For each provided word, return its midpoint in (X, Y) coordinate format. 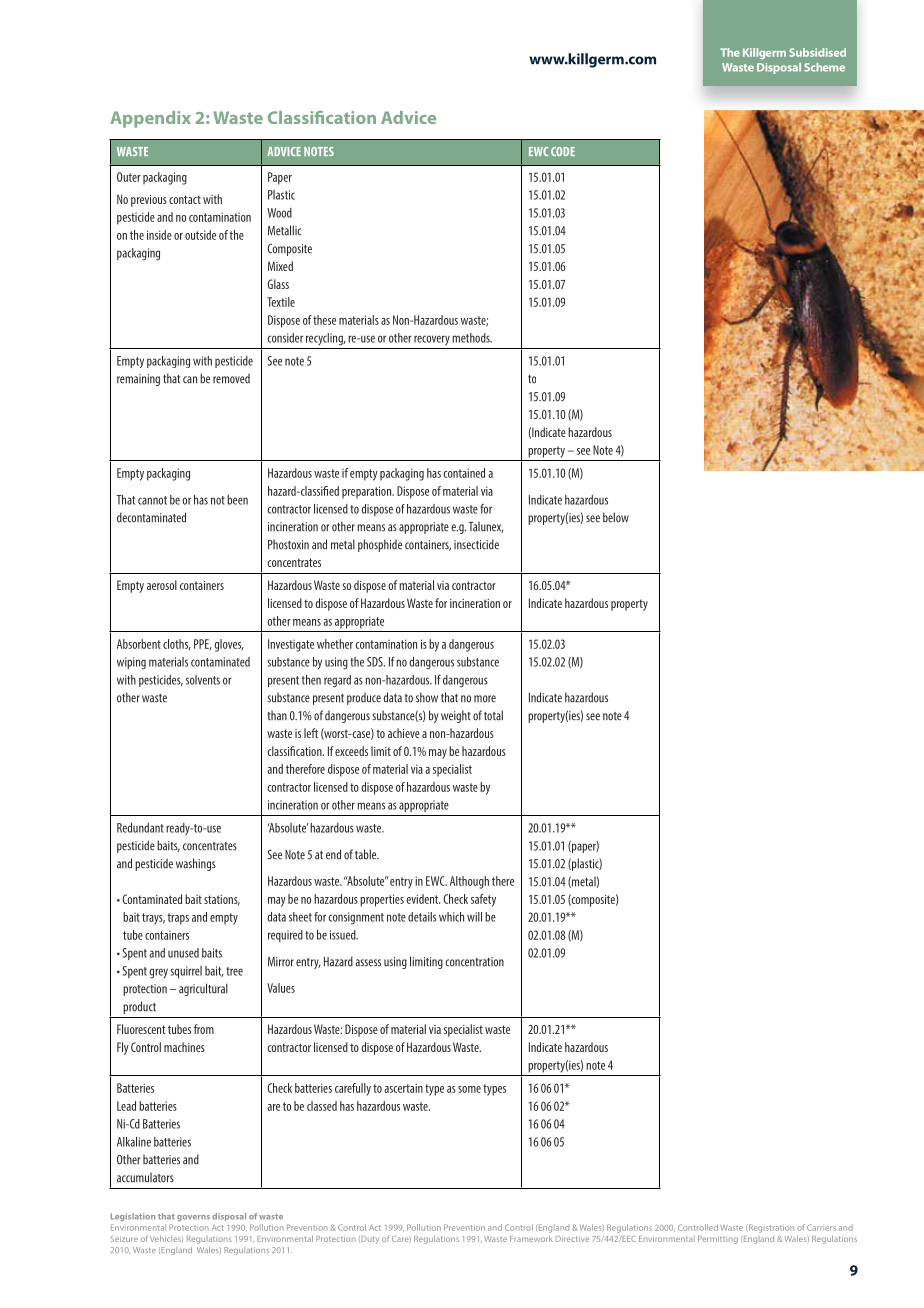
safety (483, 900)
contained (464, 473)
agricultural (203, 989)
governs (193, 1218)
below (616, 517)
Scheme (824, 67)
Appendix (150, 119)
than (277, 715)
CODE (563, 151)
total (493, 715)
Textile (281, 302)
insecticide (476, 544)
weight (456, 716)
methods (472, 338)
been (237, 500)
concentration (474, 962)
